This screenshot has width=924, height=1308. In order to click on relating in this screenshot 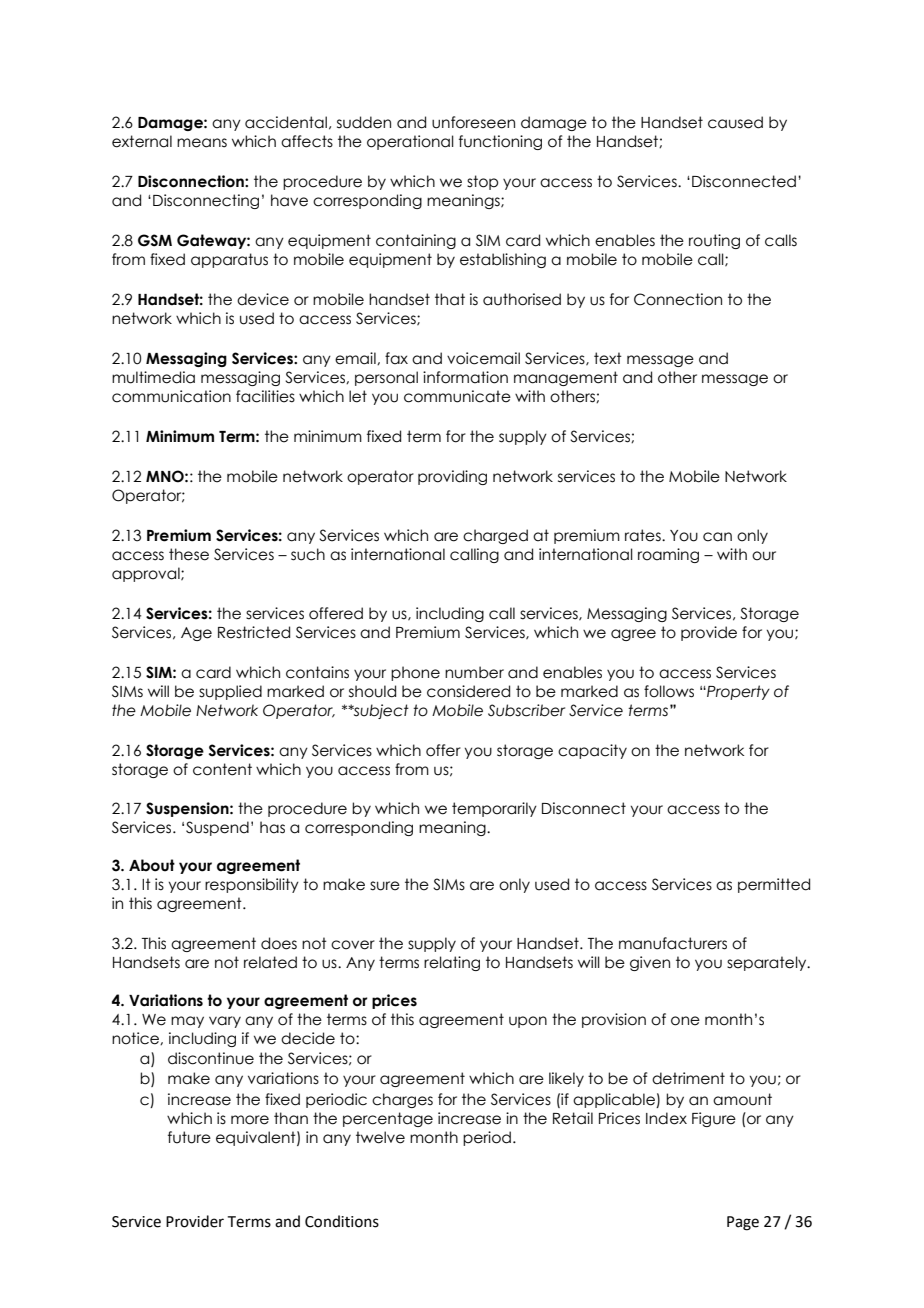, I will do `click(452, 963)`.
